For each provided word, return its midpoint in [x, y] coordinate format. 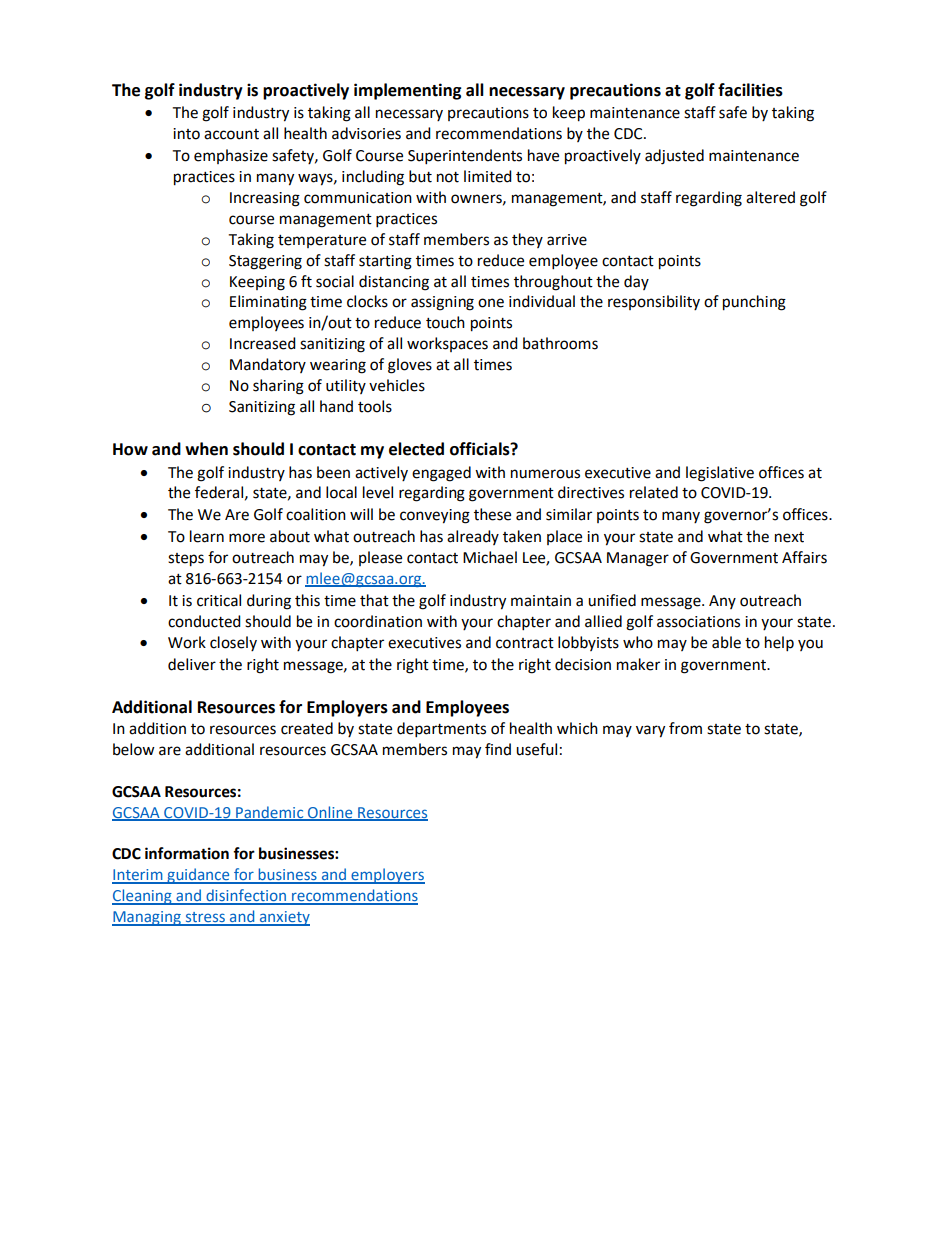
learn [207, 536]
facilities [750, 90]
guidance [198, 876]
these [492, 514]
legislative [720, 474]
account [231, 134]
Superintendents [465, 157]
